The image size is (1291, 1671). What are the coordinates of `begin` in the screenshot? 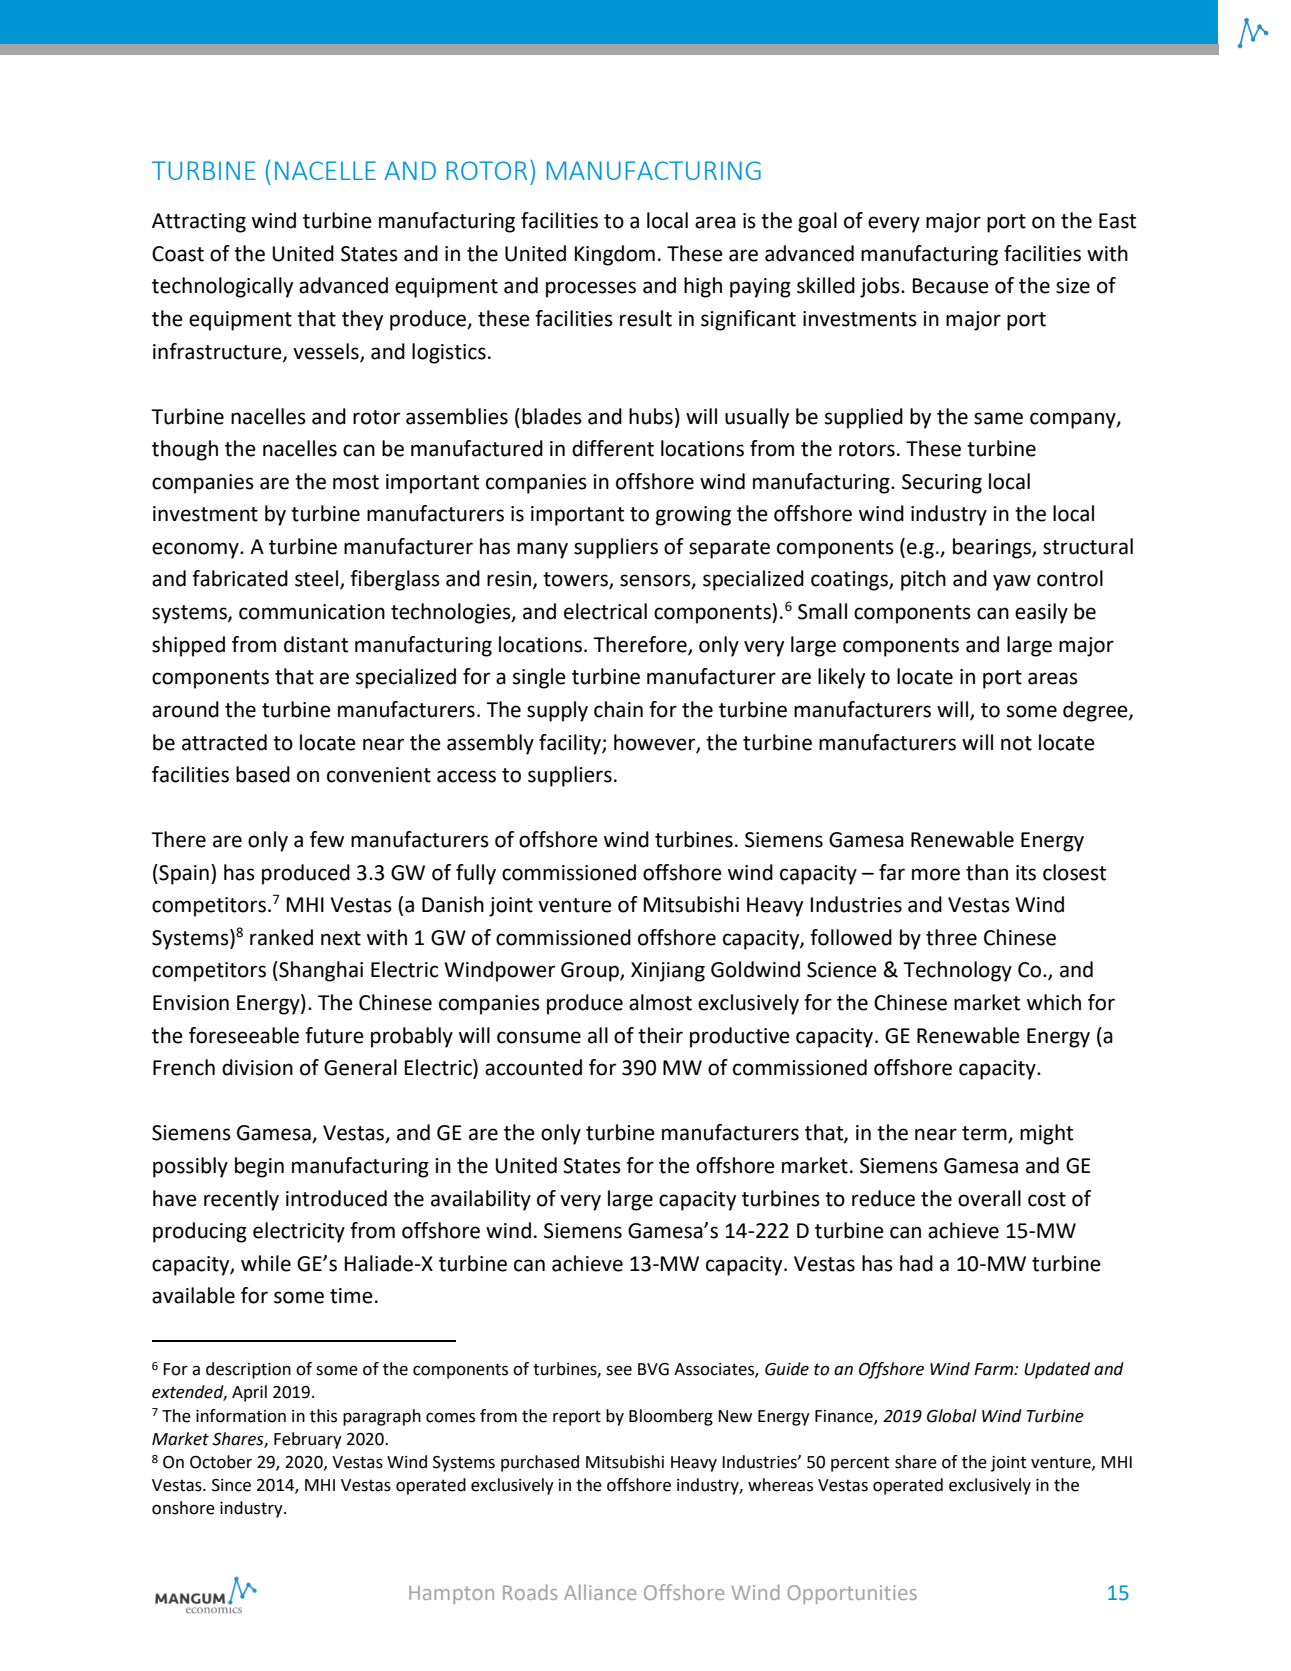 It's located at (259, 1167).
